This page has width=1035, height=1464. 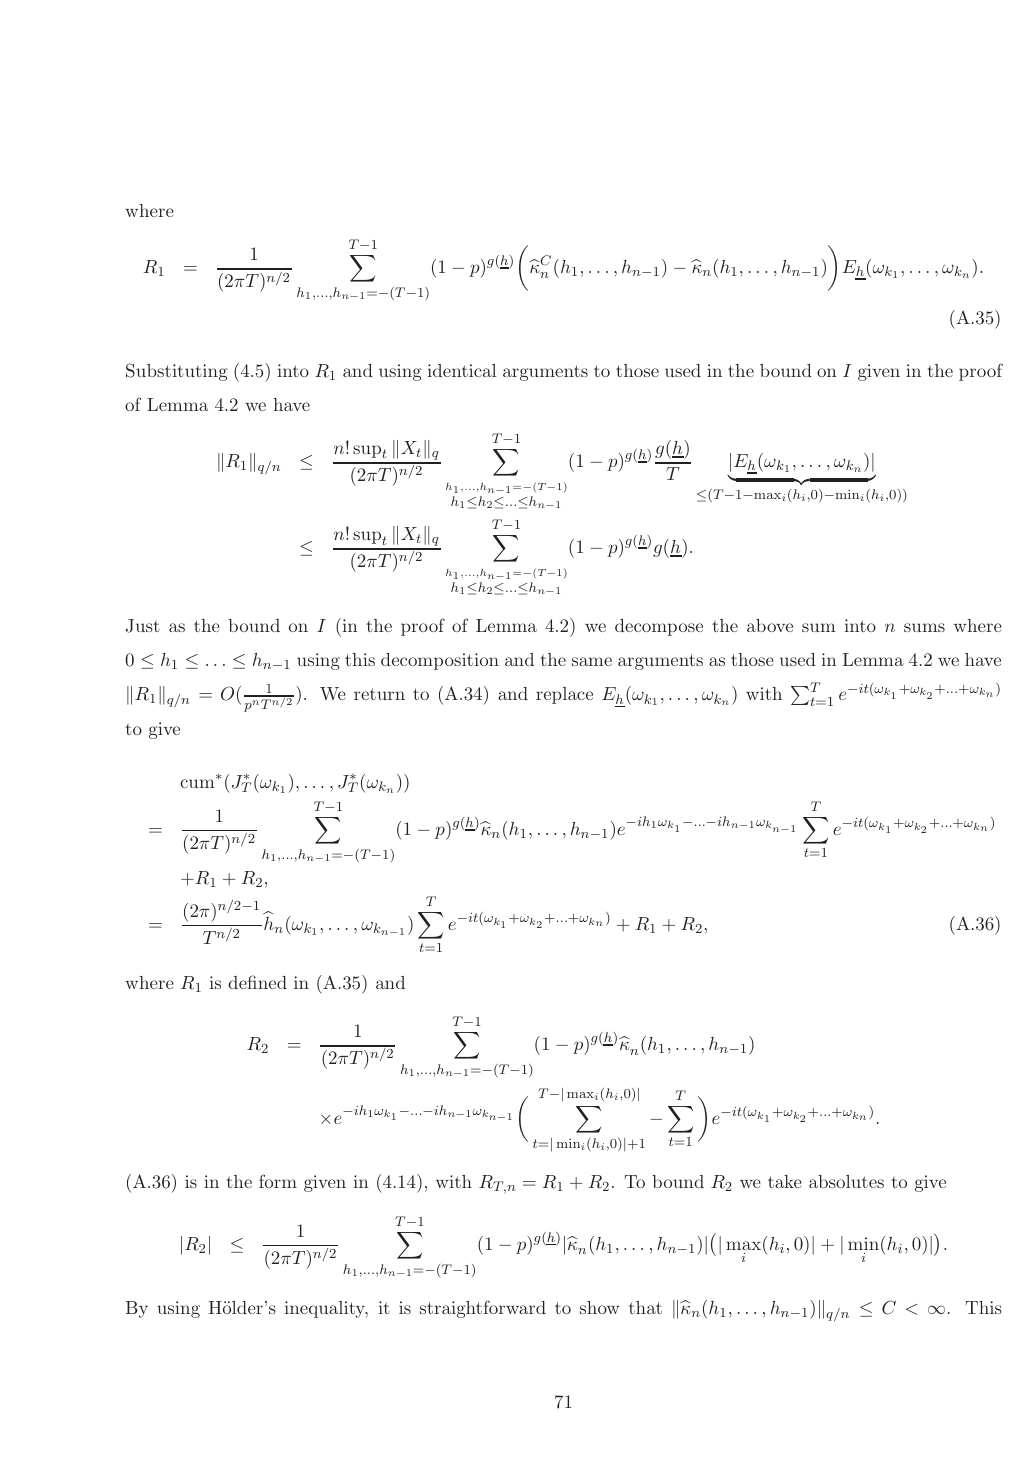 I want to click on defined, so click(x=257, y=982).
